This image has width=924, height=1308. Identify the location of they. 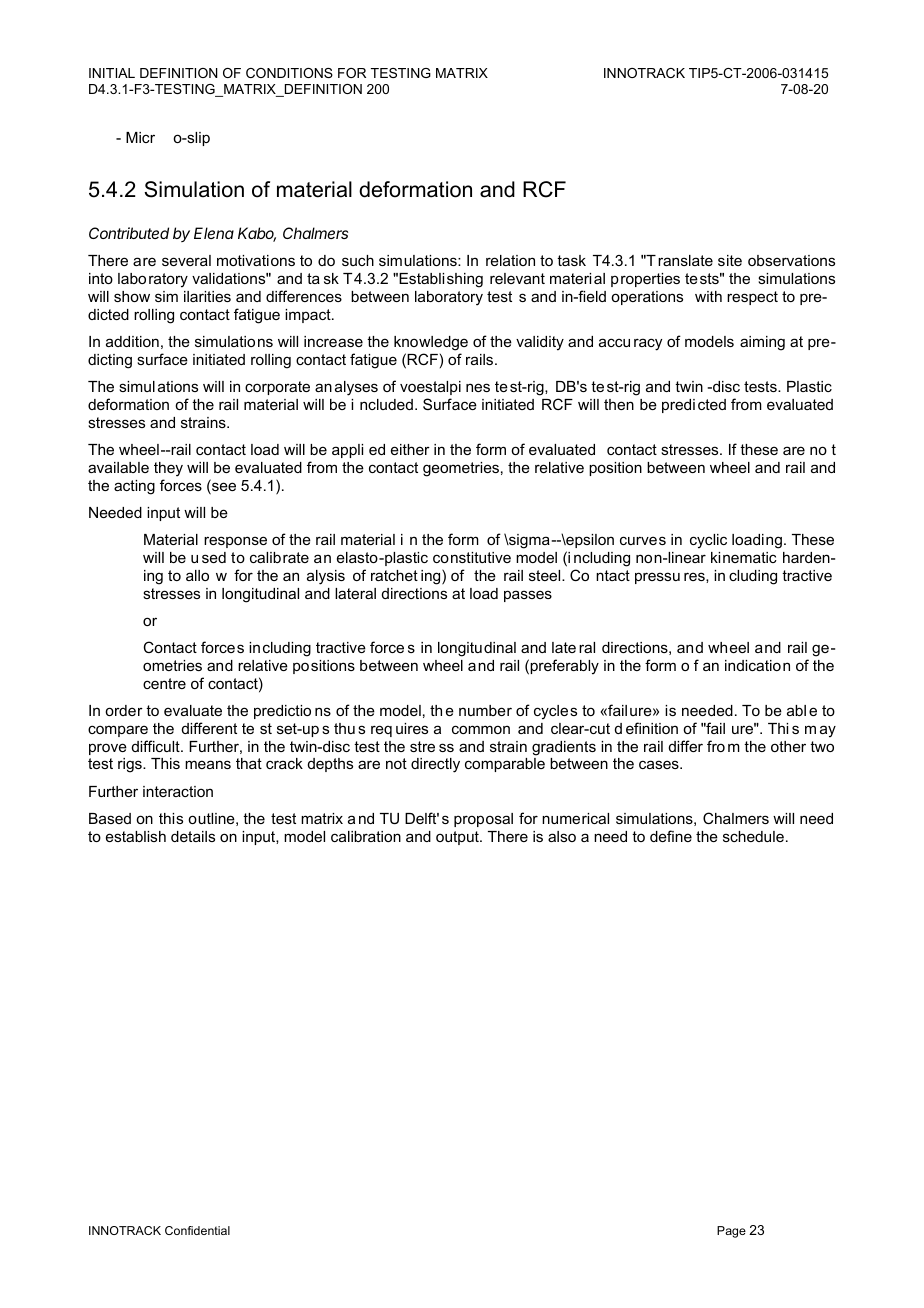
(168, 469).
